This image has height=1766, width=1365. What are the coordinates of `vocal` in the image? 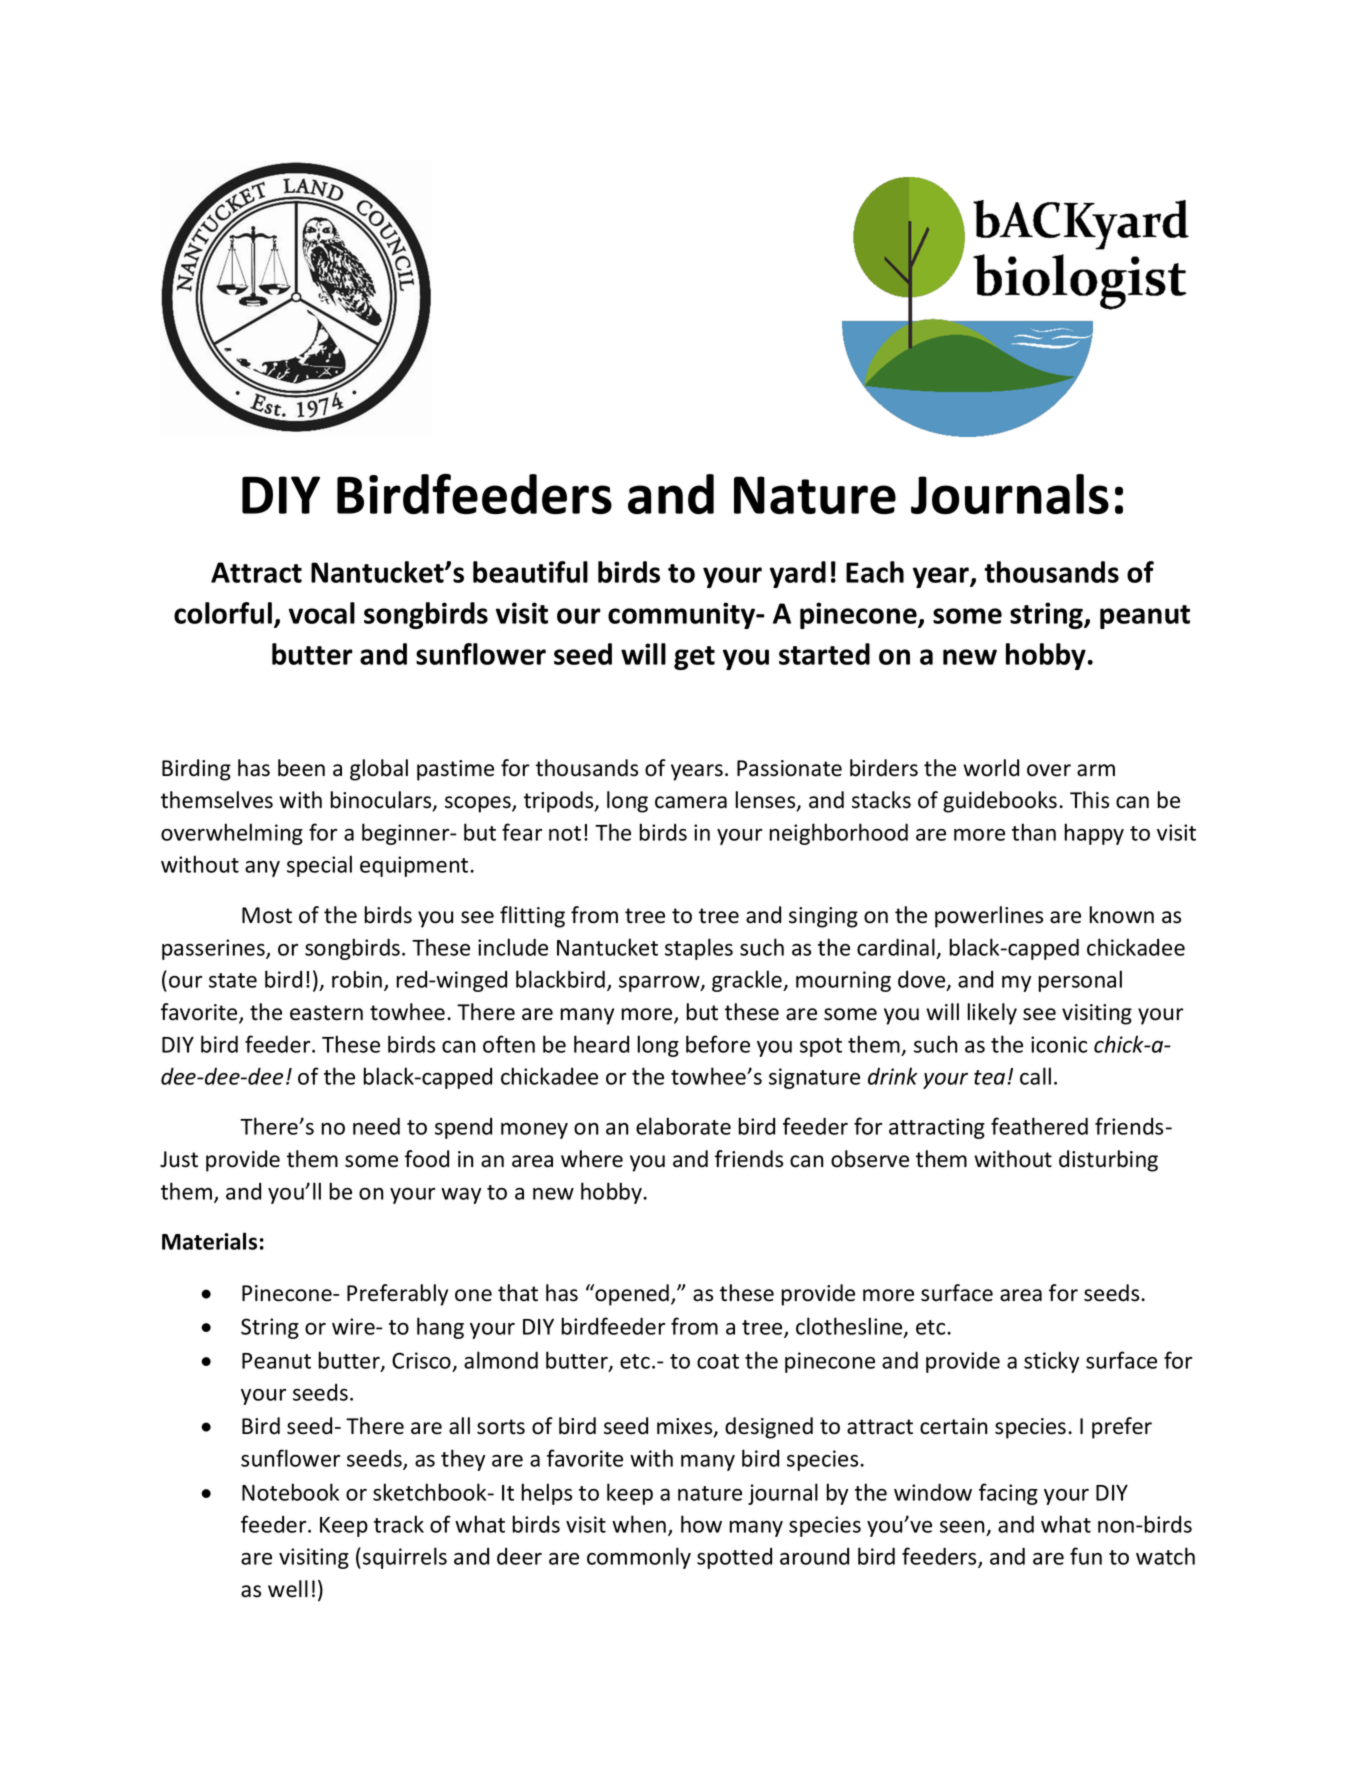 It's located at (322, 613).
